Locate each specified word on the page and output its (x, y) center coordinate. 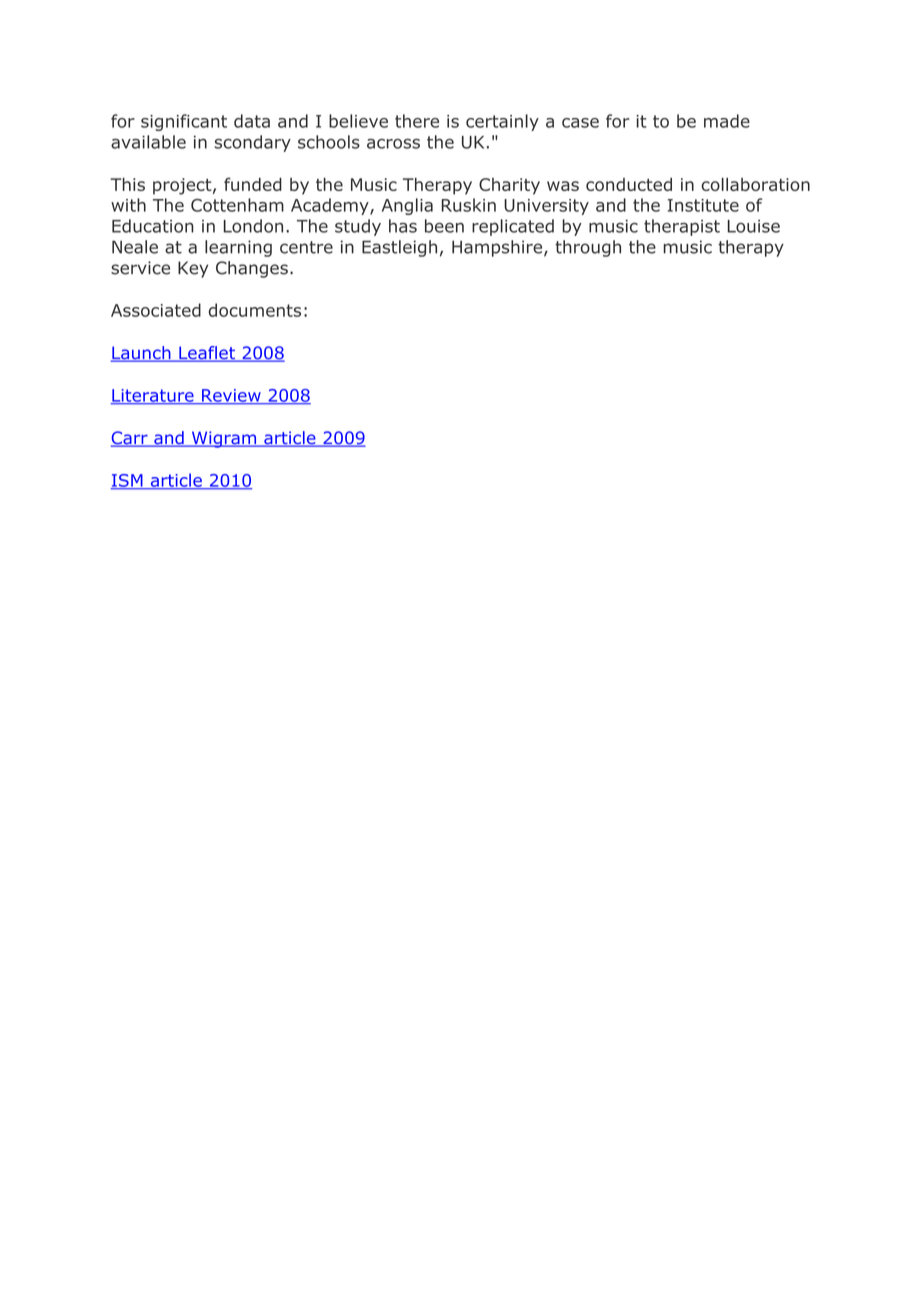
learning (238, 248)
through (588, 248)
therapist (682, 227)
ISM (128, 481)
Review (231, 396)
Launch (142, 354)
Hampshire (498, 248)
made (727, 121)
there (417, 121)
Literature (153, 396)
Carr (130, 439)
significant (184, 122)
